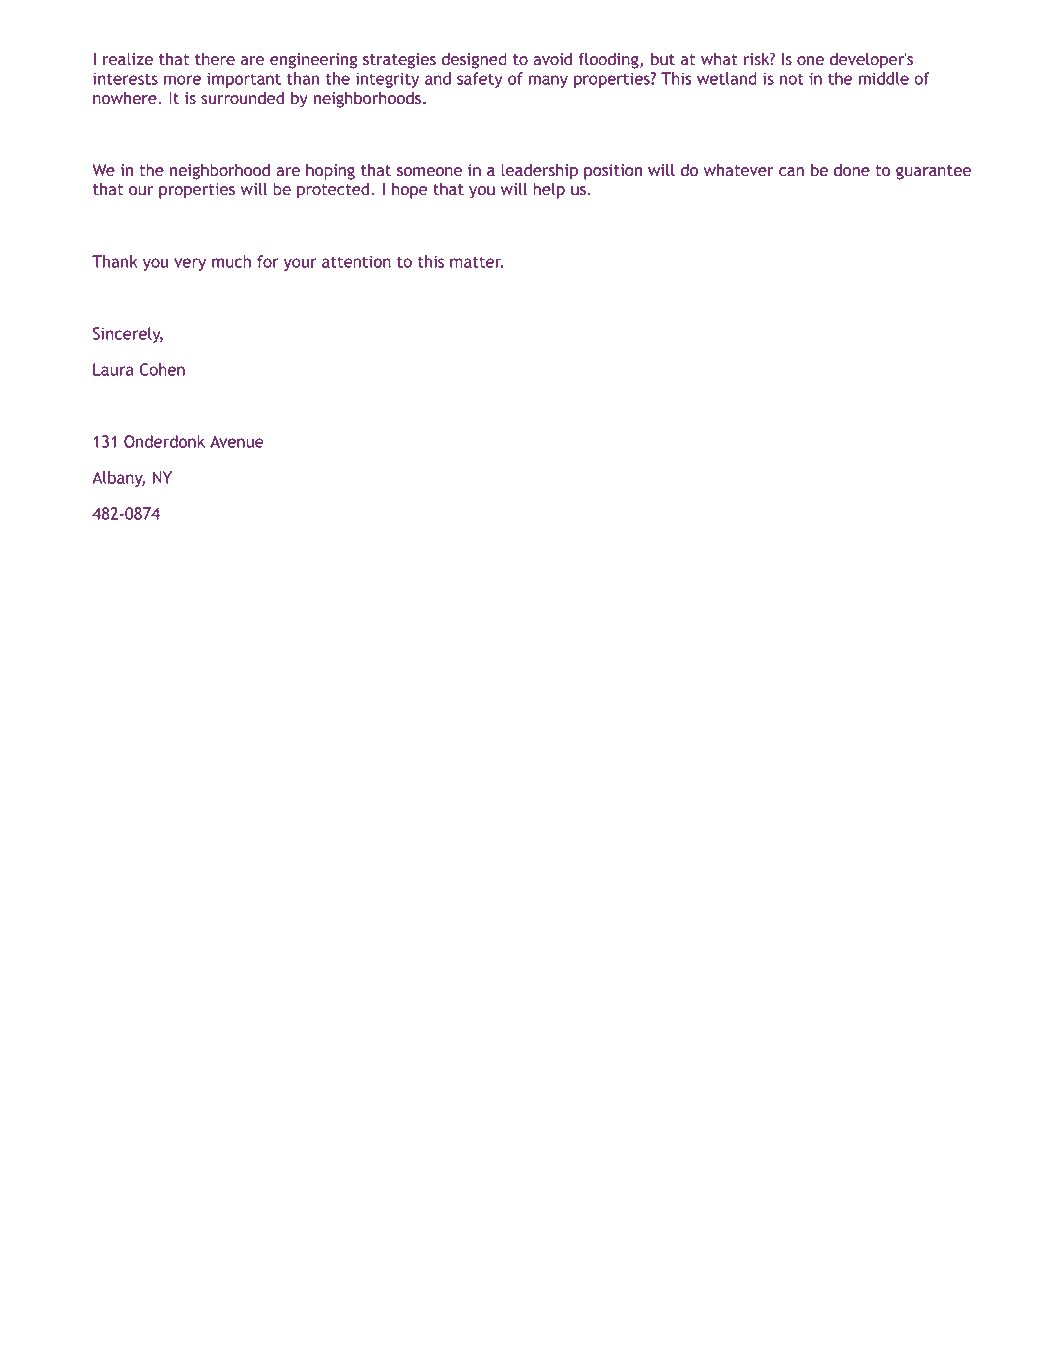 The height and width of the screenshot is (1358, 1050). I want to click on there, so click(215, 59).
